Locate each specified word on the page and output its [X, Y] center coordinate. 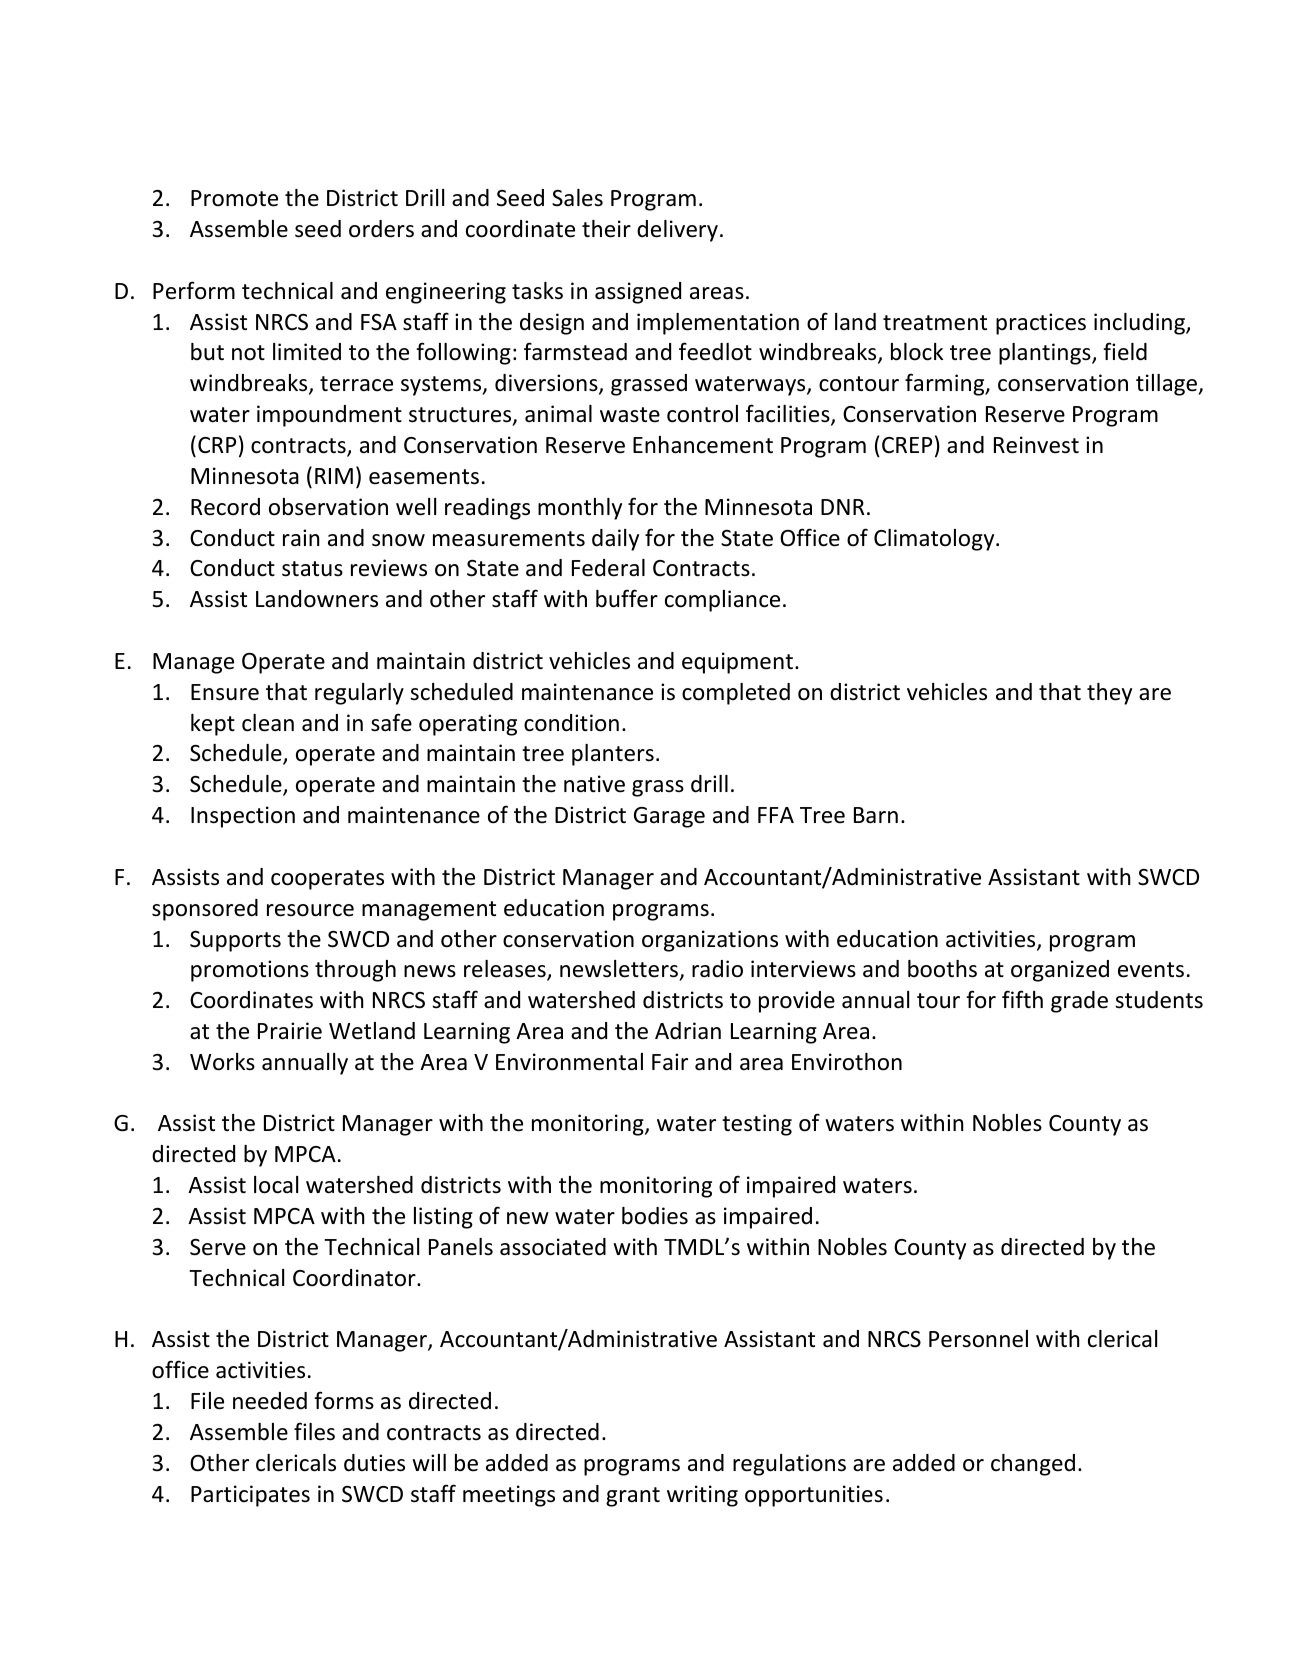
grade [1079, 1002]
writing [702, 1496]
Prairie [290, 1031]
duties [374, 1463]
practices [1041, 324]
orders [381, 229]
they [1109, 694]
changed [1033, 1465]
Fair [670, 1061]
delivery [677, 231]
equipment [737, 663]
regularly [359, 694]
